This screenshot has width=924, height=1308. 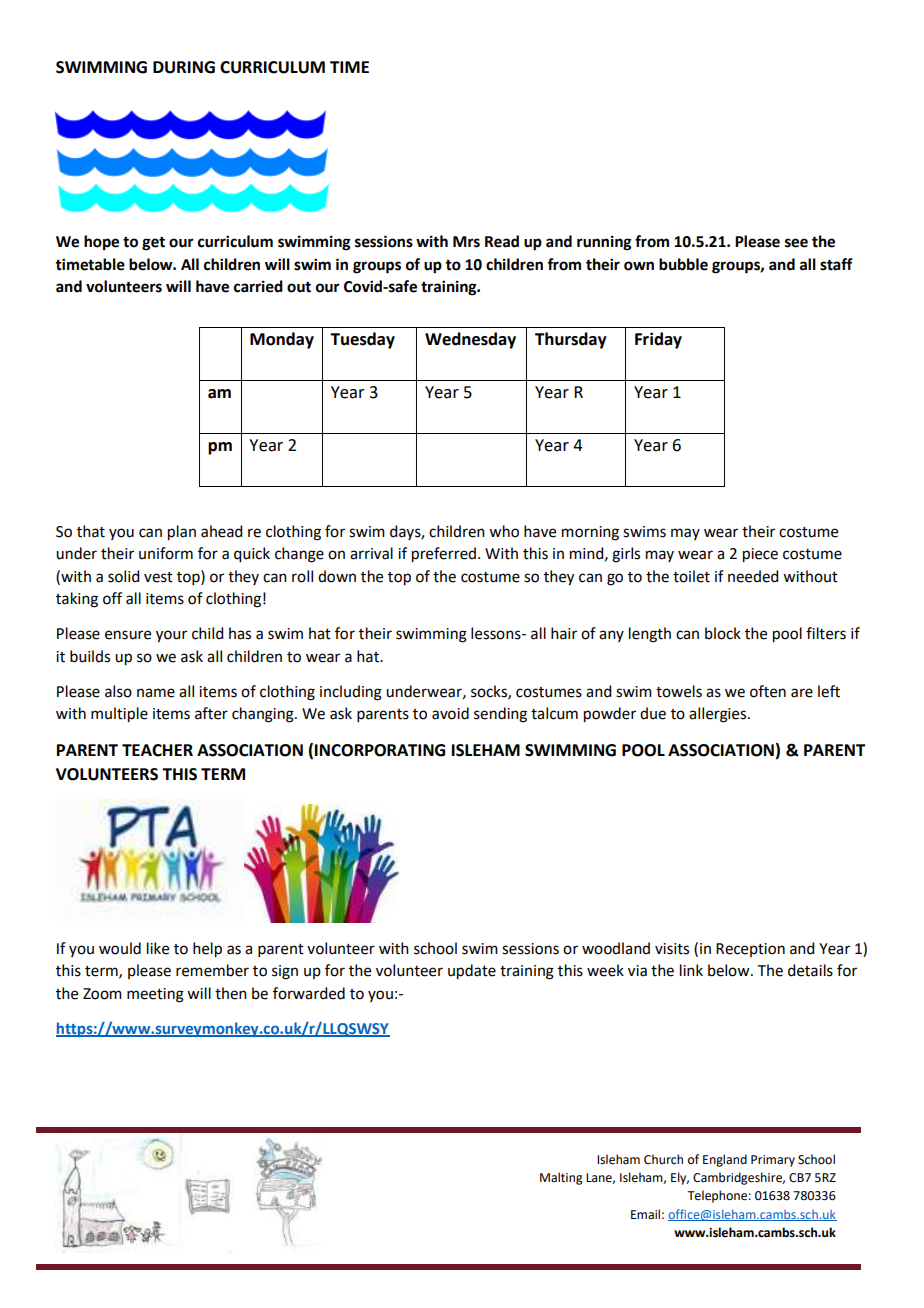 I want to click on Friday, so click(x=658, y=340).
